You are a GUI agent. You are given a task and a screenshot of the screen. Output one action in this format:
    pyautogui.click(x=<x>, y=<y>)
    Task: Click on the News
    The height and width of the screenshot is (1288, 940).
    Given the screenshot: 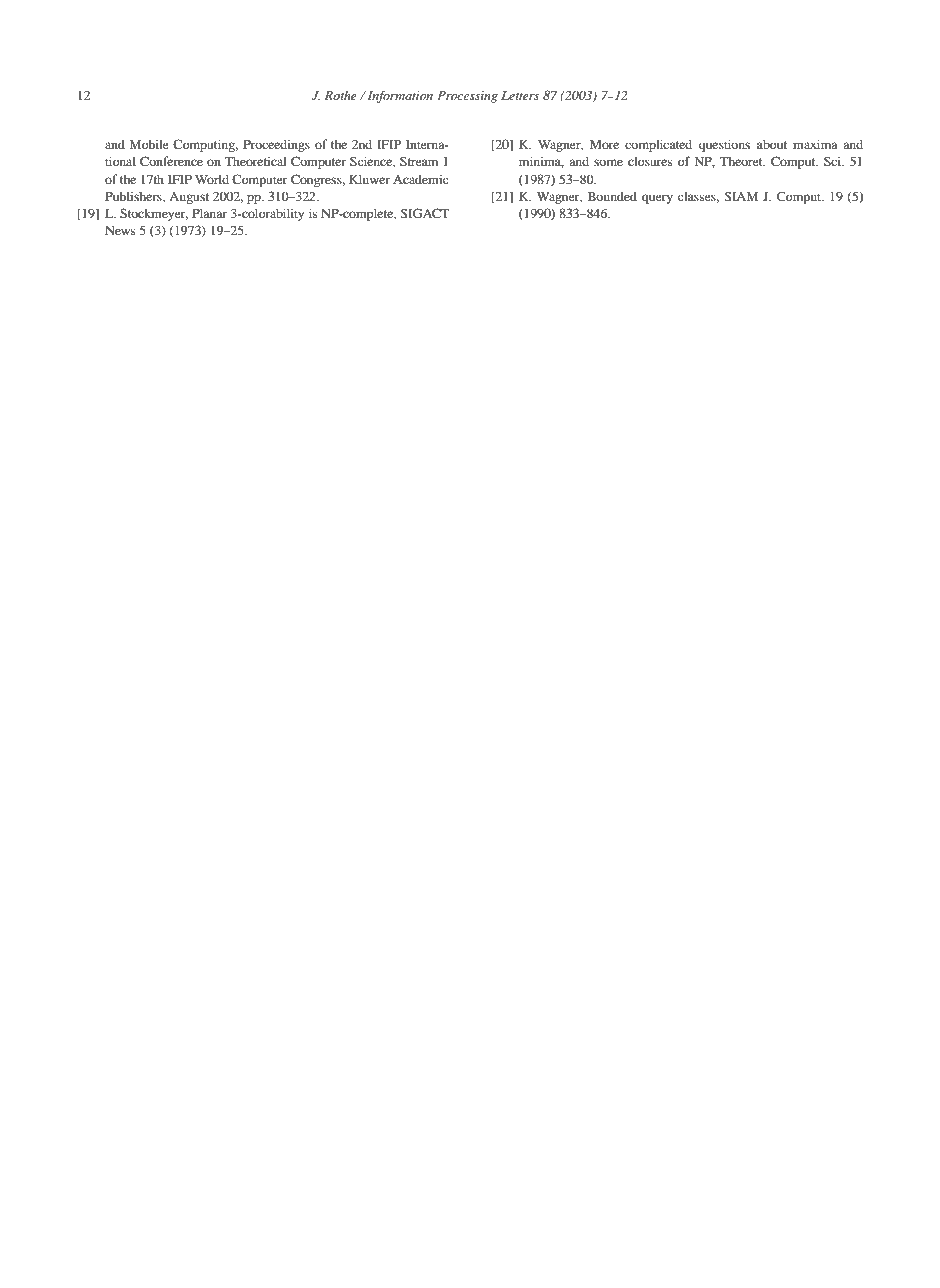 What is the action you would take?
    pyautogui.click(x=120, y=230)
